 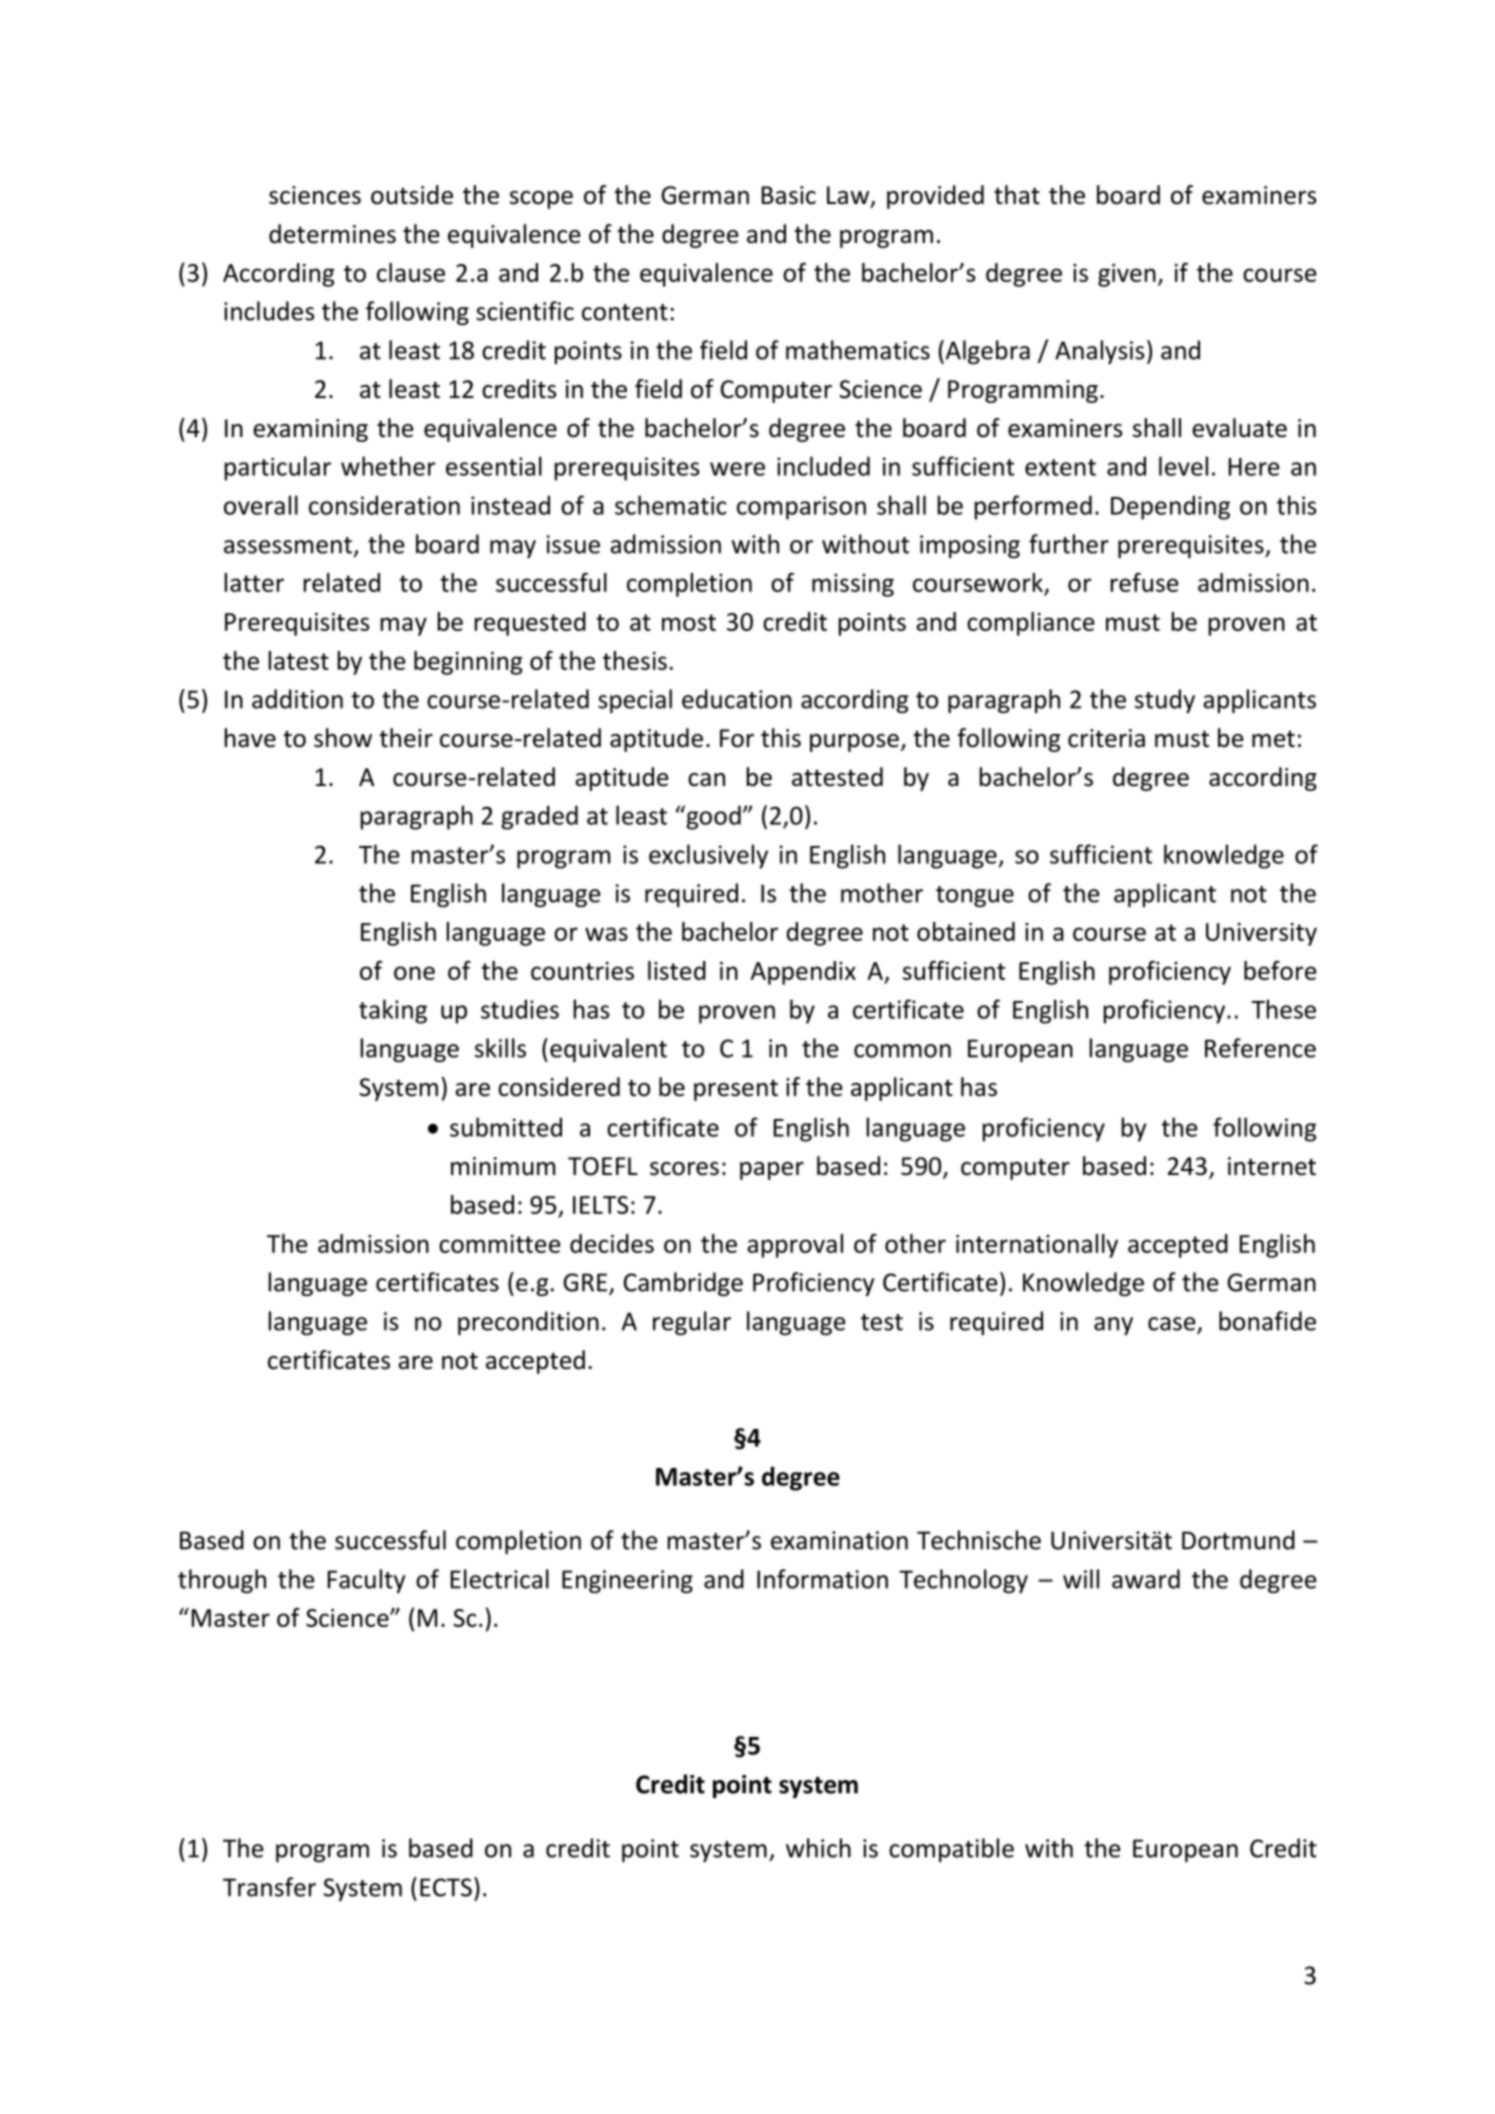 What do you see at coordinates (297, 699) in the screenshot?
I see `addition` at bounding box center [297, 699].
